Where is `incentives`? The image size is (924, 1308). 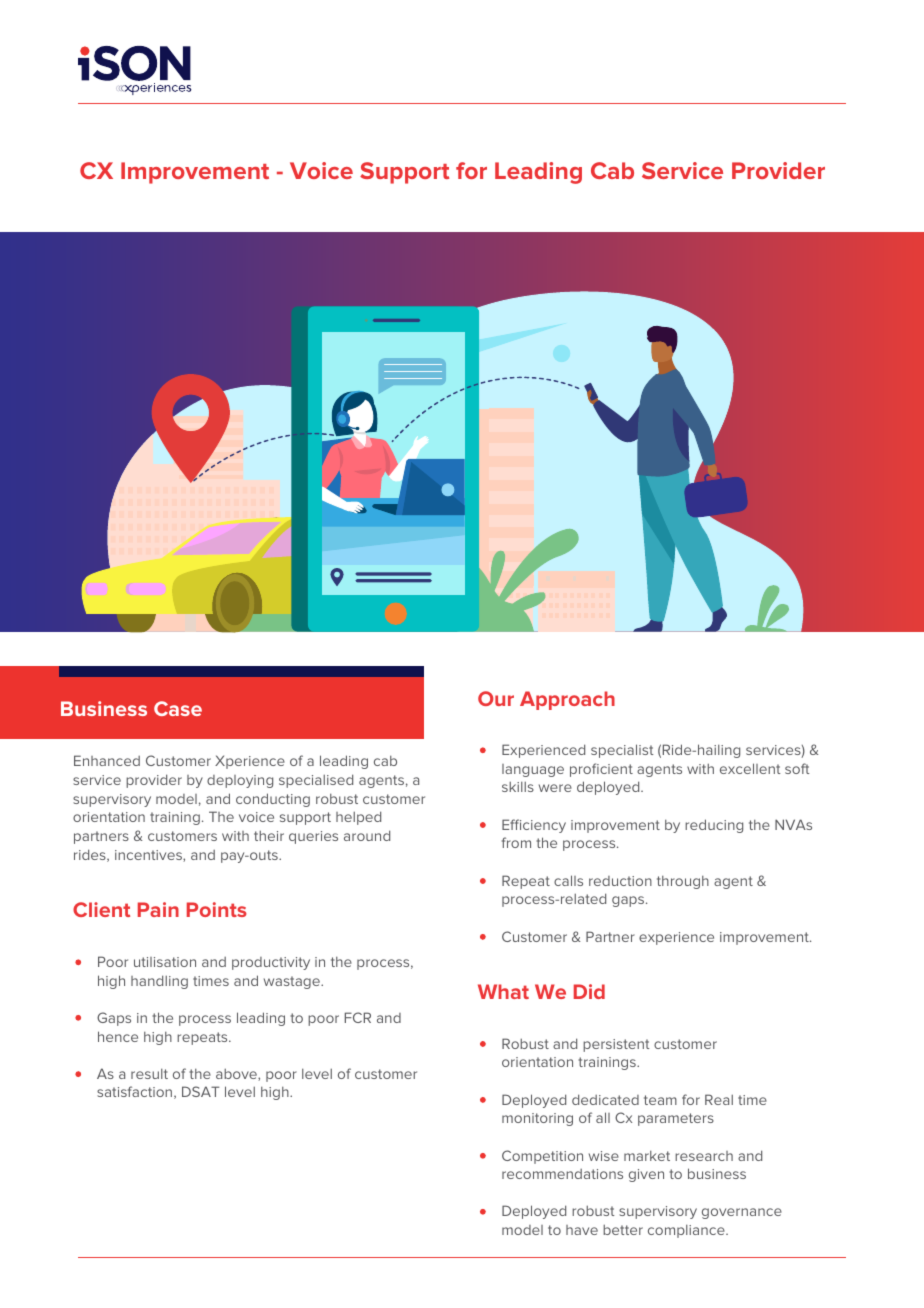
incentives is located at coordinates (149, 856).
